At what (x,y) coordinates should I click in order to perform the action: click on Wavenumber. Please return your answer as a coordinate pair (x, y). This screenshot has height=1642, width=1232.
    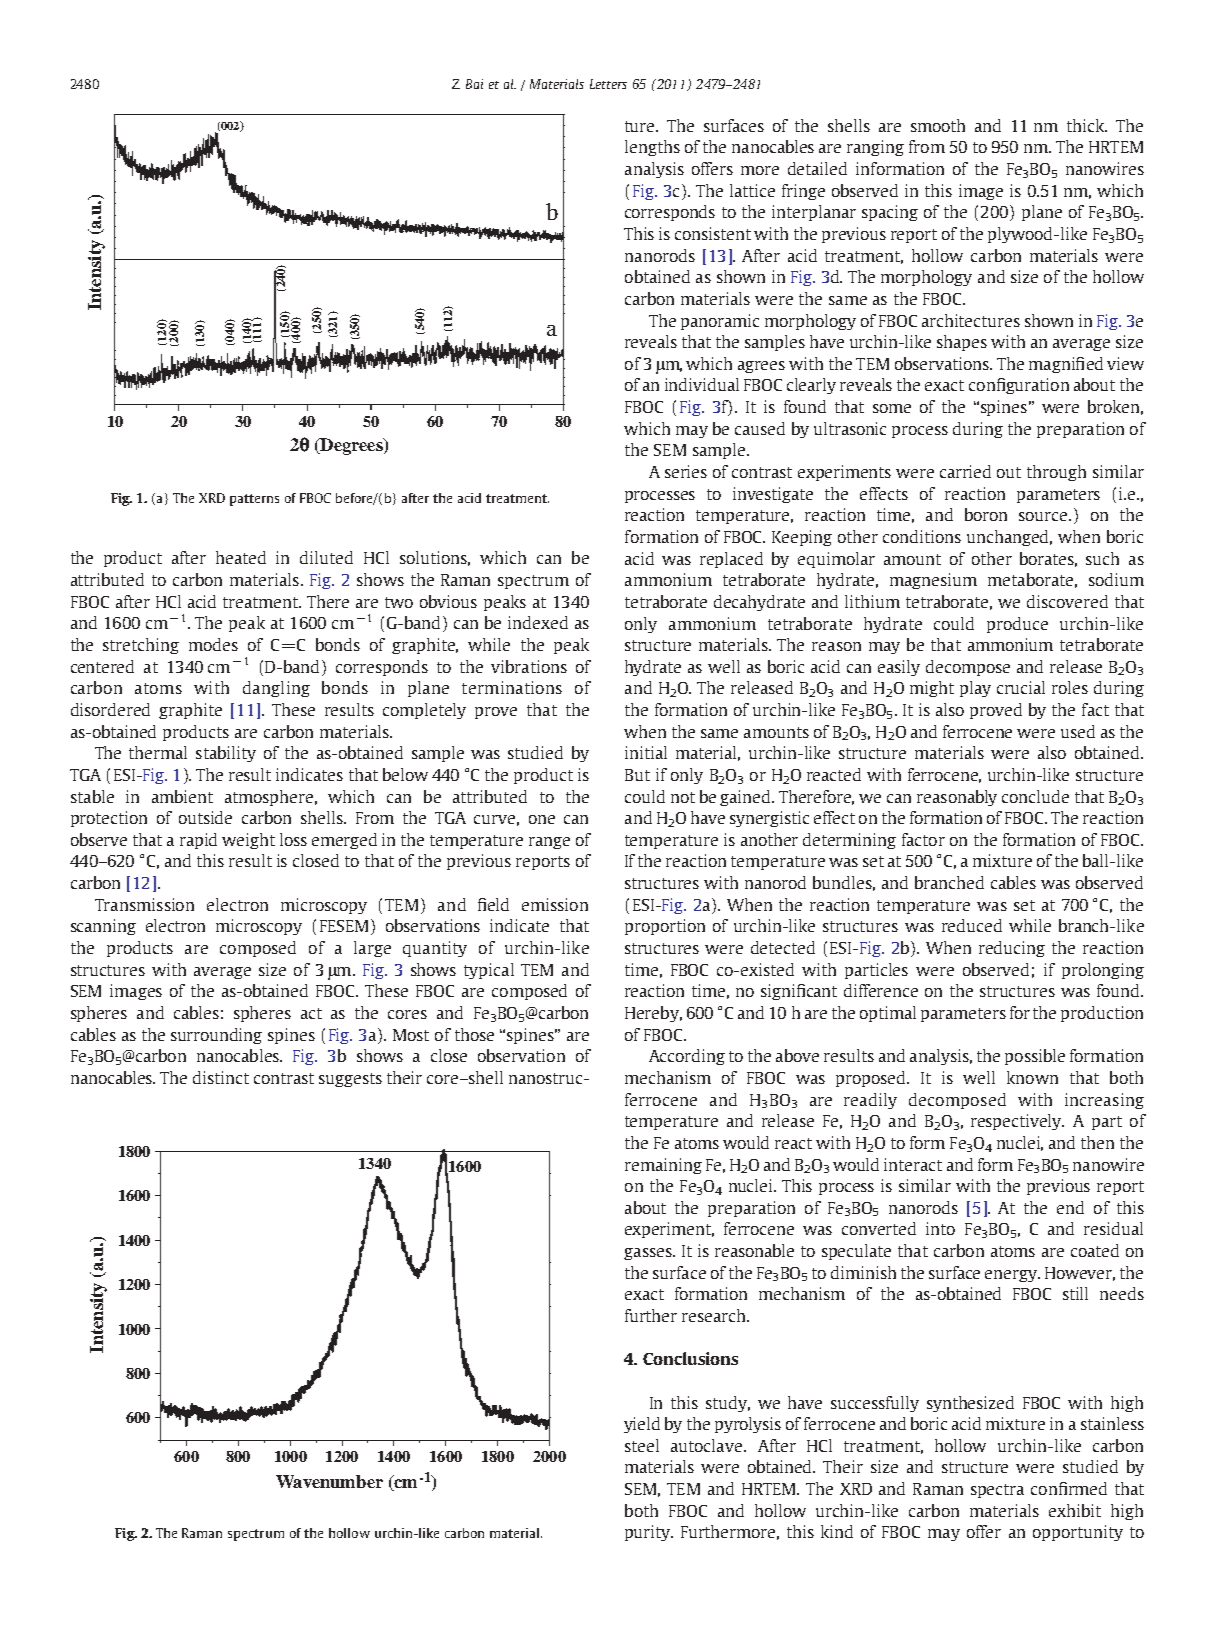
    Looking at the image, I should click on (329, 1481).
